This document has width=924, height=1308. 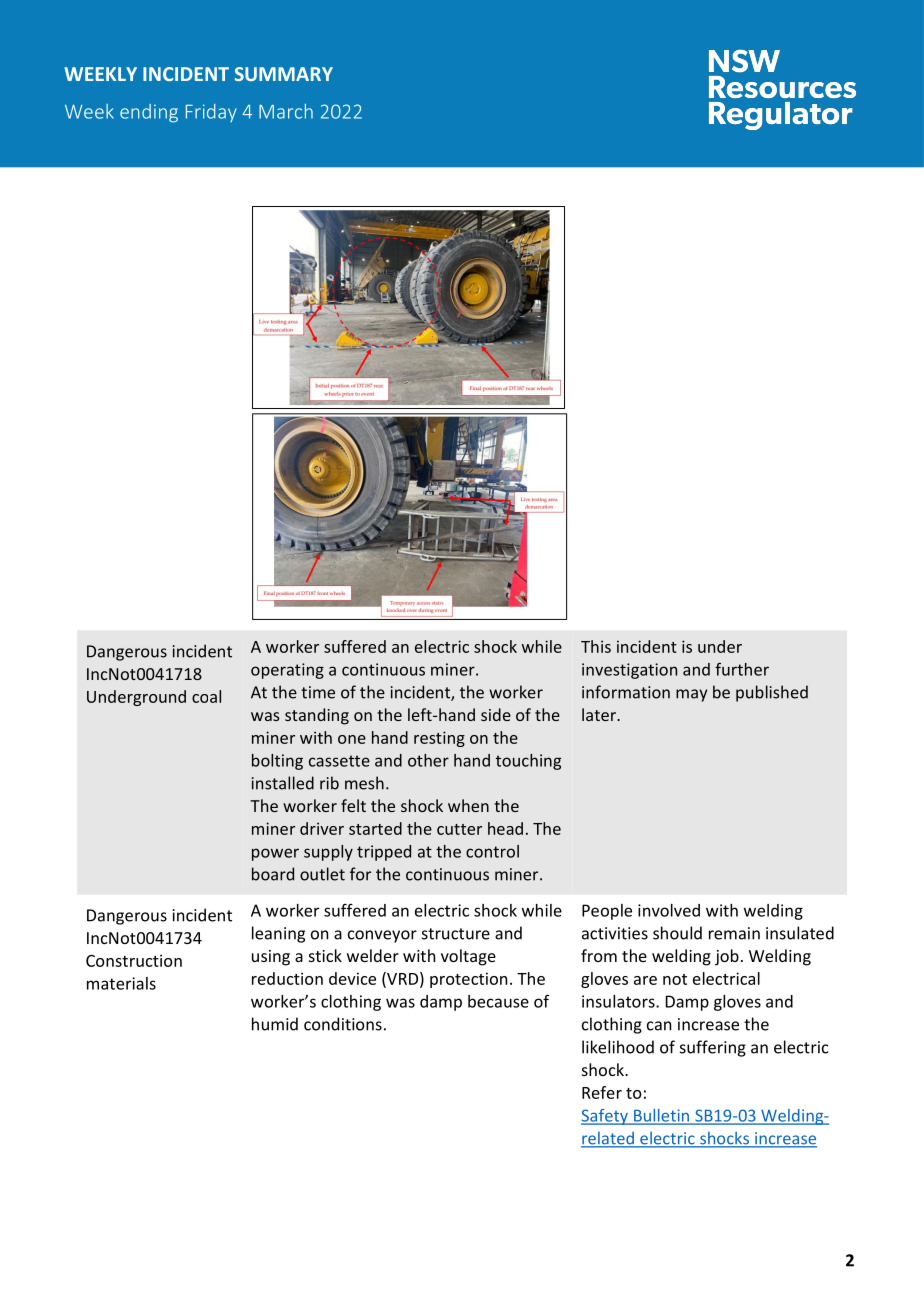 What do you see at coordinates (287, 671) in the document?
I see `operating` at bounding box center [287, 671].
